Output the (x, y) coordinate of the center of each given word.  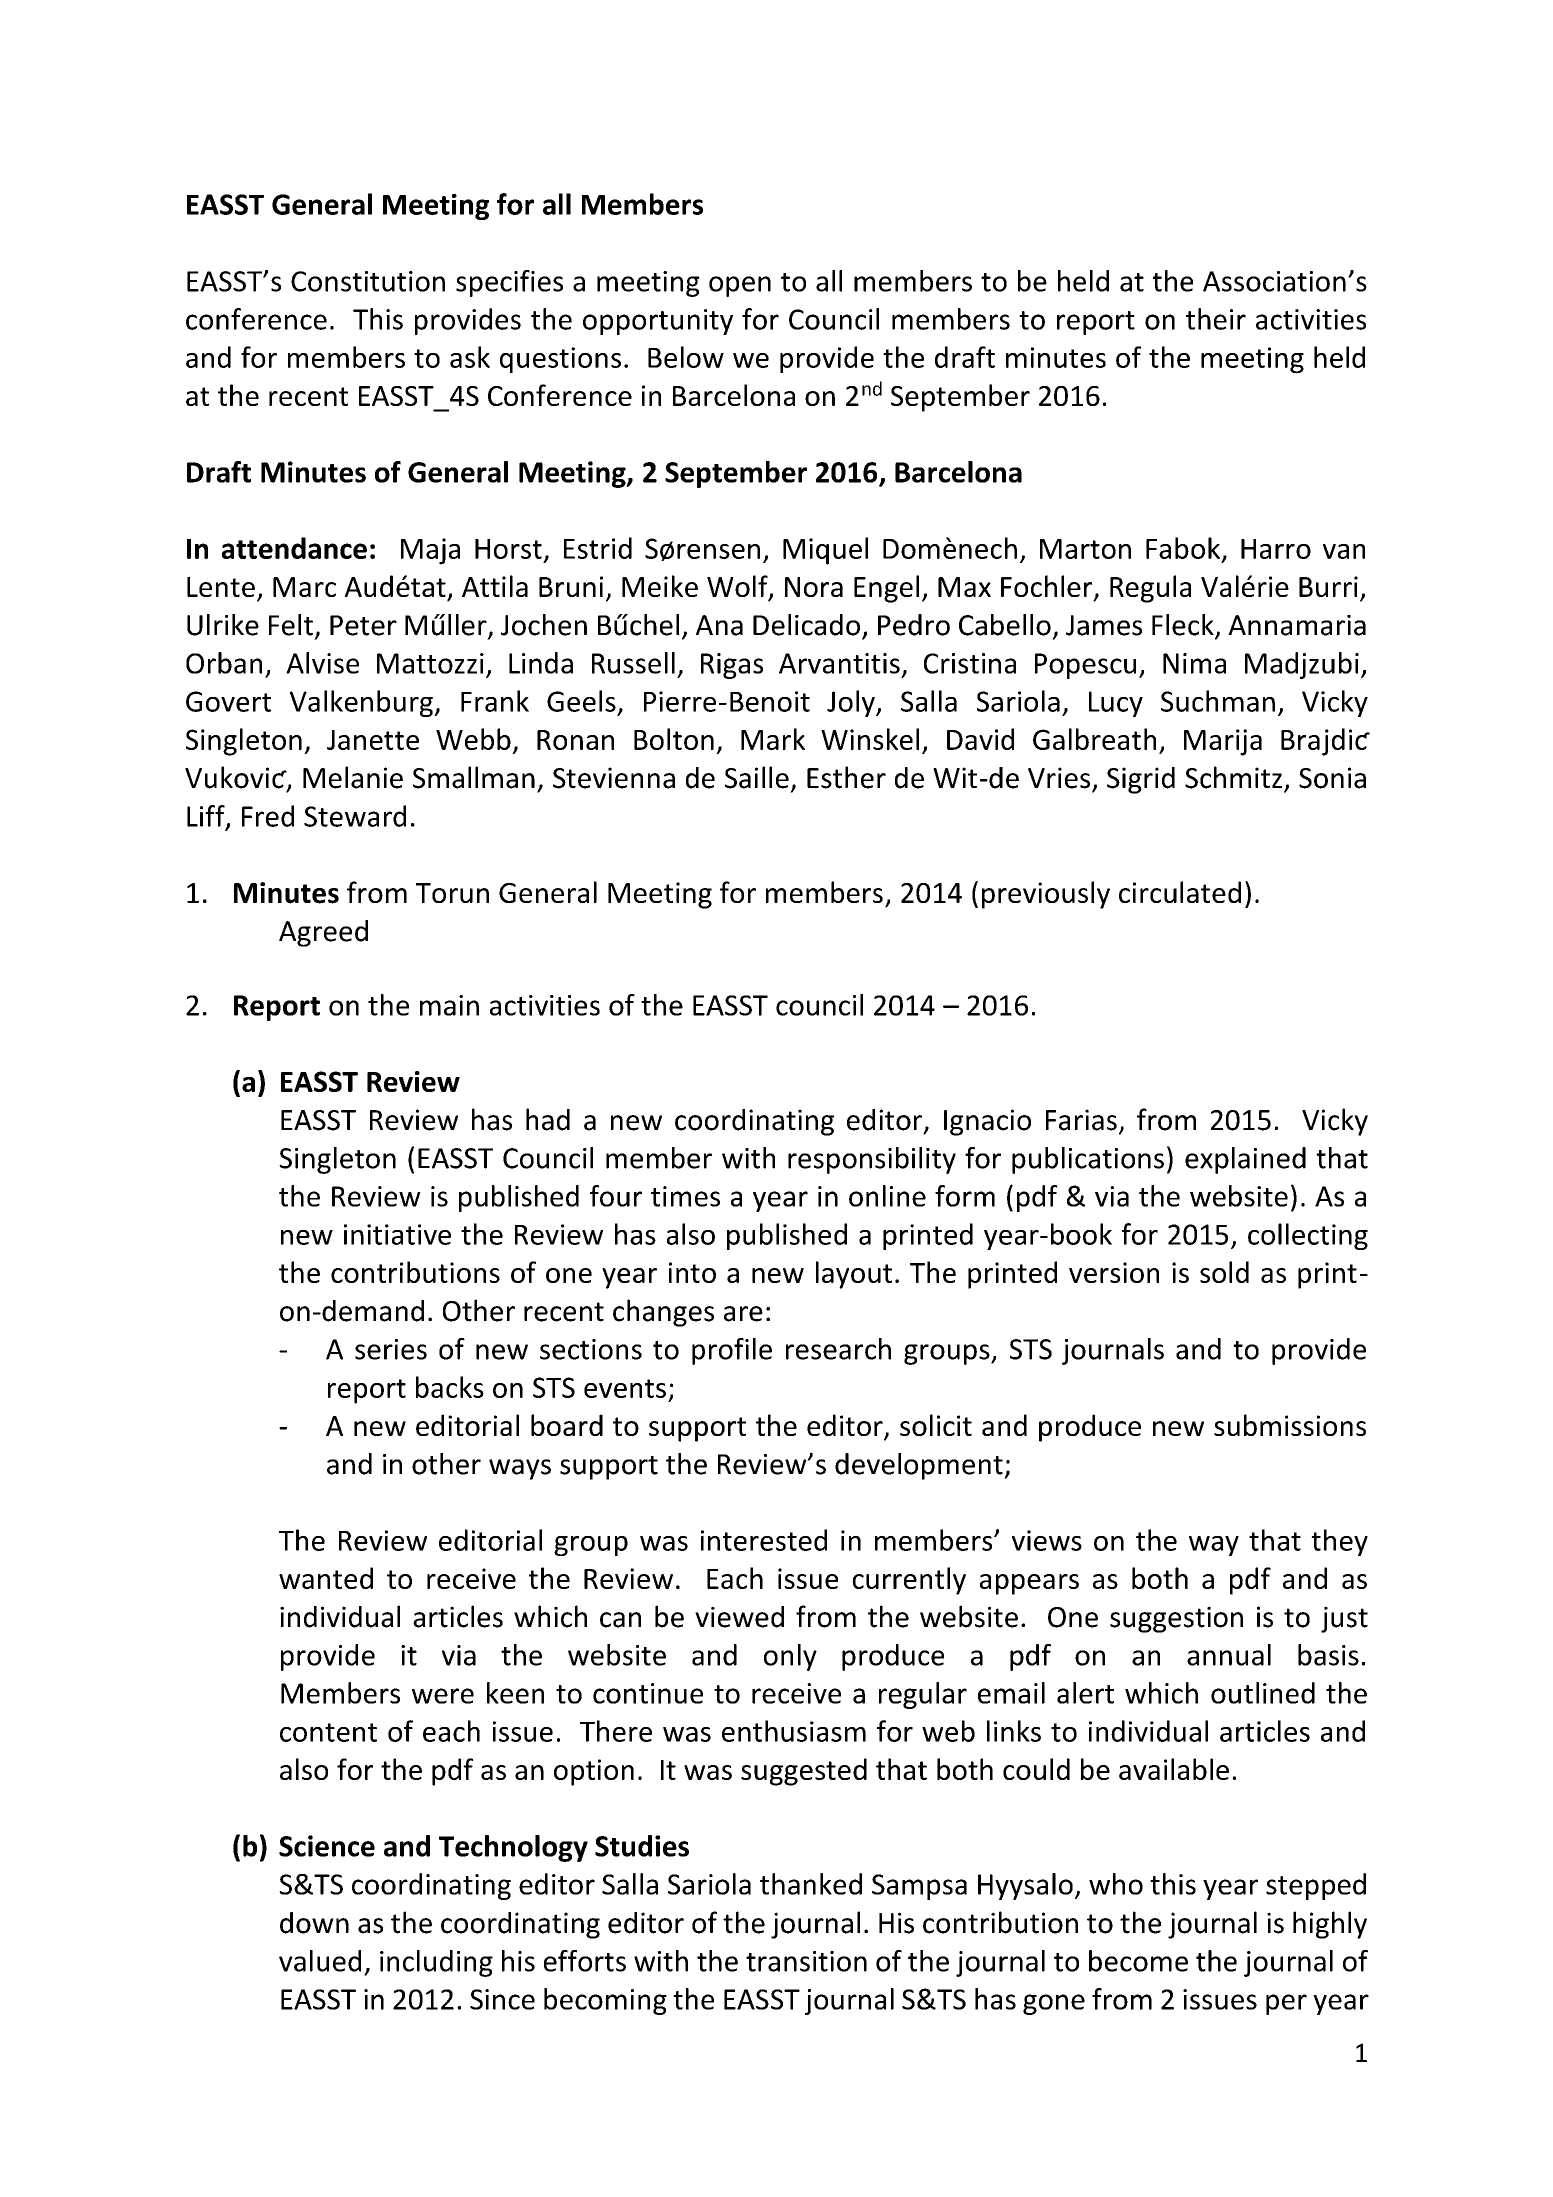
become (1138, 1961)
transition (806, 1961)
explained (1245, 1160)
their (1216, 319)
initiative (397, 1234)
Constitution (368, 281)
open (740, 286)
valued (320, 1961)
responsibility (872, 1160)
